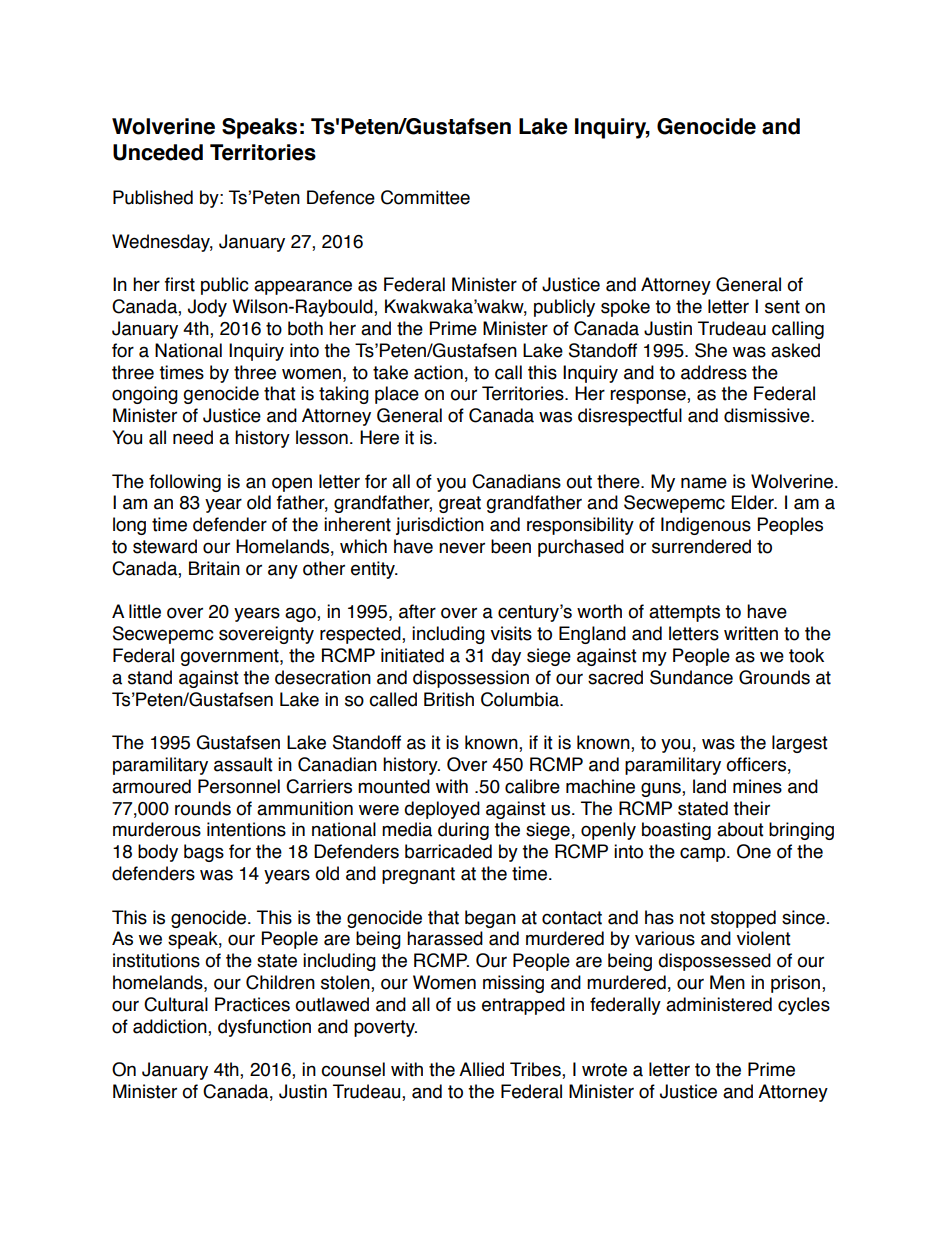  I want to click on dismissive, so click(768, 415).
